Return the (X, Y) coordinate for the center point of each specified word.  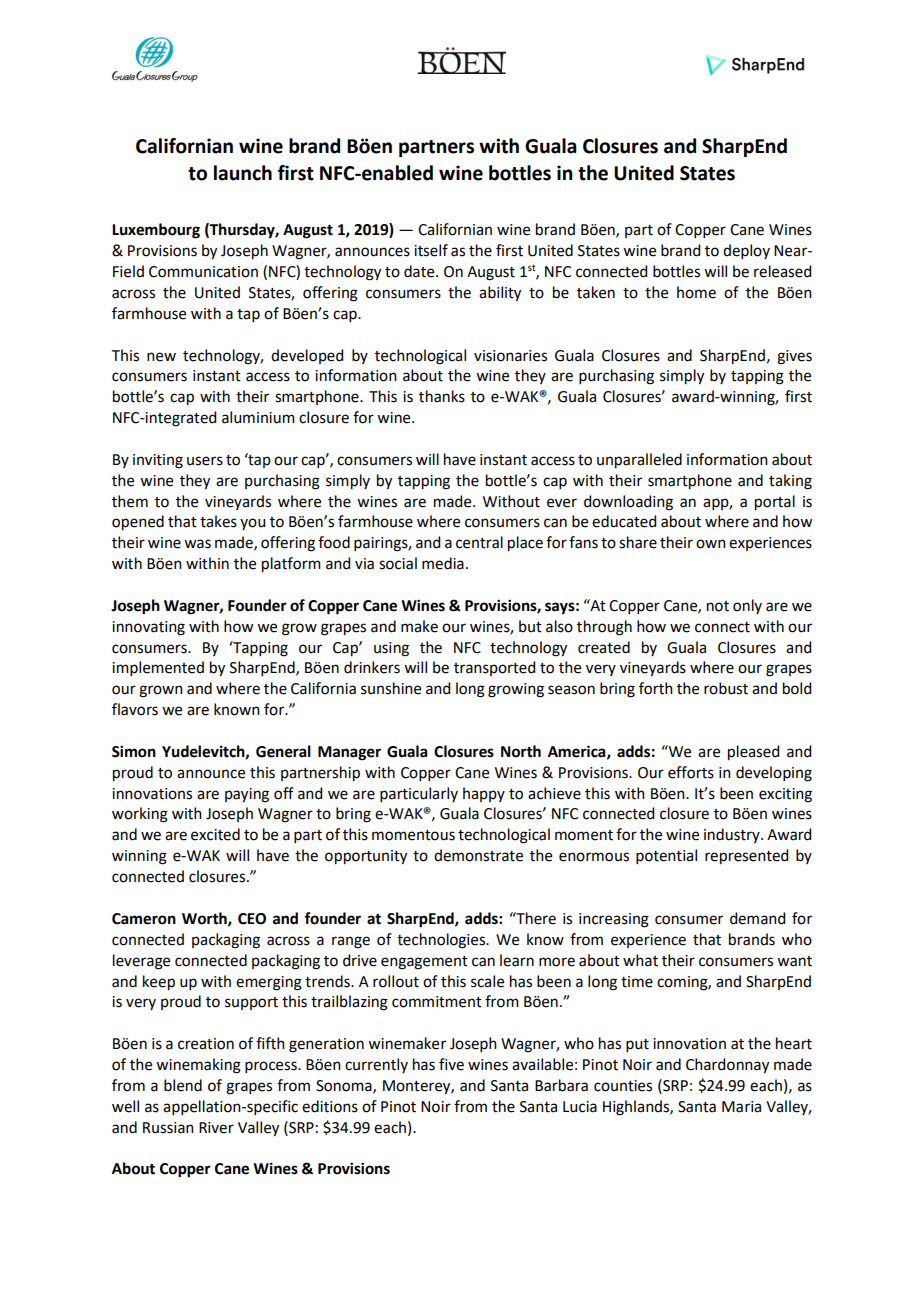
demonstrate (478, 855)
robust (726, 688)
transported (494, 668)
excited (215, 834)
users (205, 461)
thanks (442, 396)
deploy (746, 251)
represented (746, 857)
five (451, 1064)
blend (183, 1085)
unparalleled (639, 461)
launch (243, 173)
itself (431, 250)
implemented (158, 668)
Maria (741, 1107)
